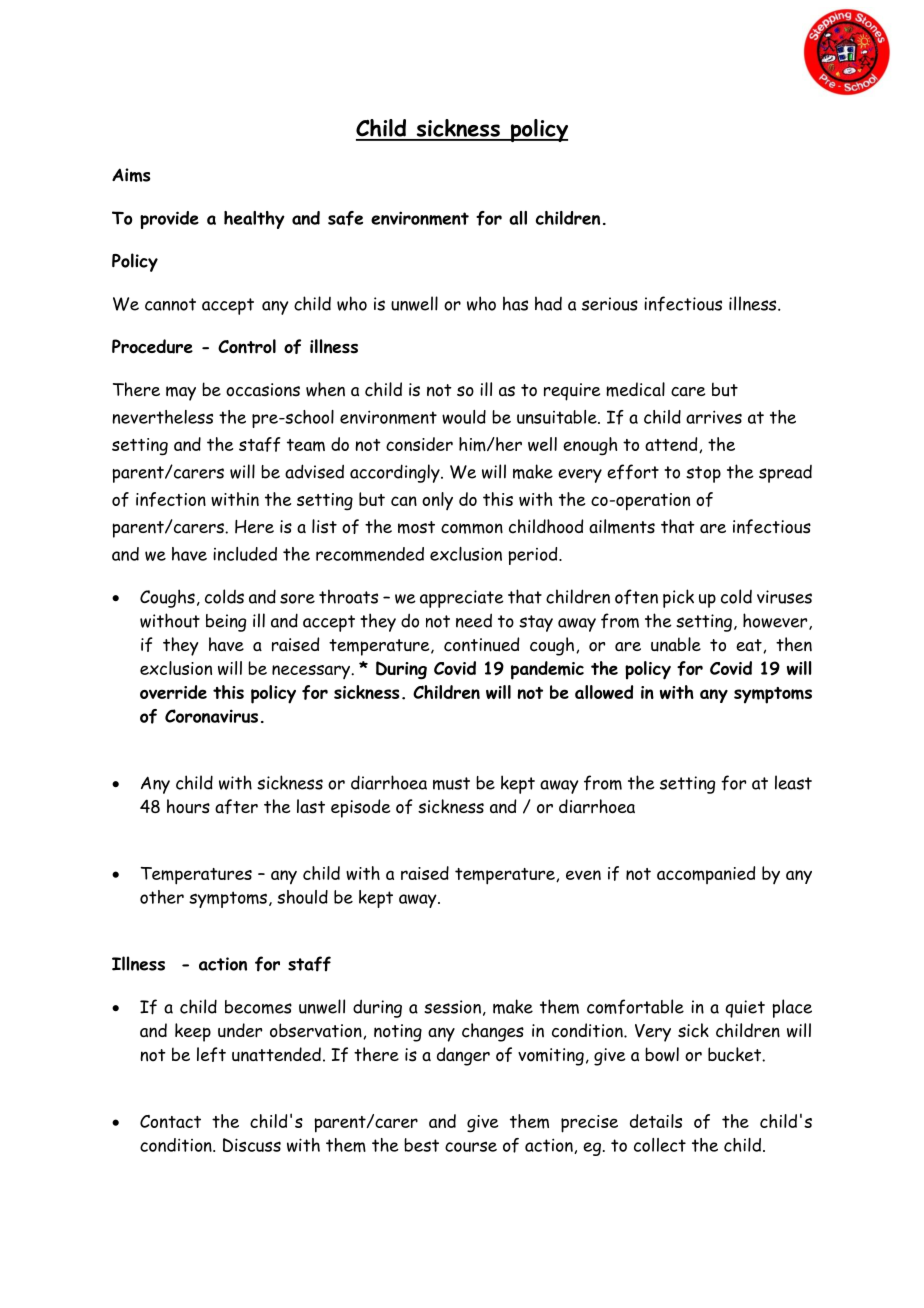 The height and width of the screenshot is (1308, 924). I want to click on continued, so click(481, 644).
